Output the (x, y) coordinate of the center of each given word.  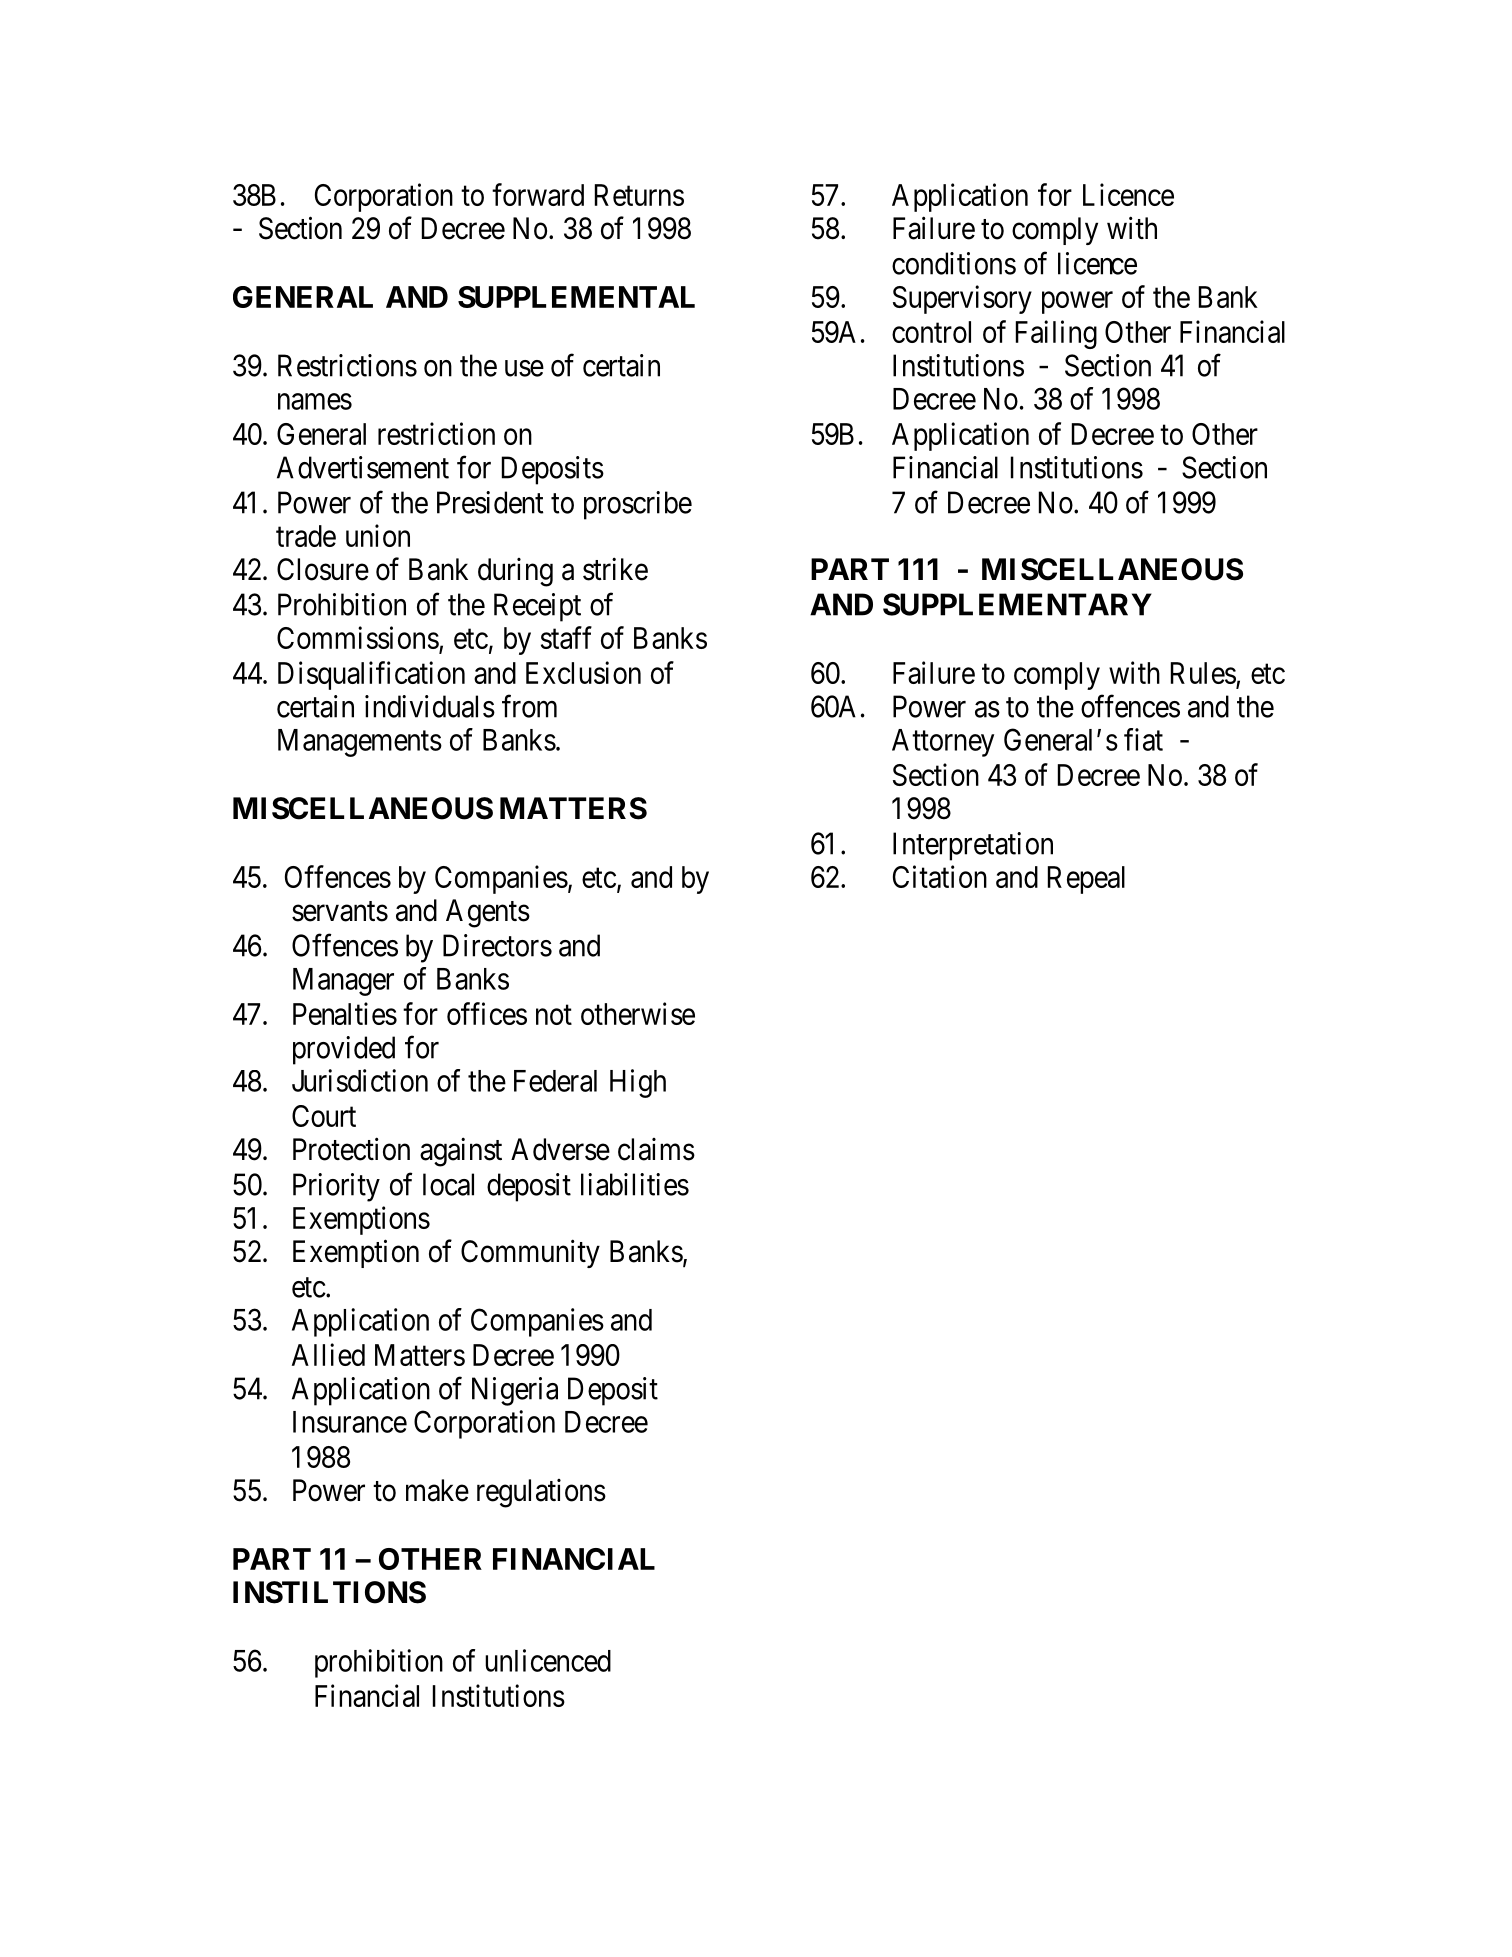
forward (538, 194)
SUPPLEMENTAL (576, 297)
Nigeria (515, 1391)
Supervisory (962, 299)
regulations (541, 1493)
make (437, 1490)
